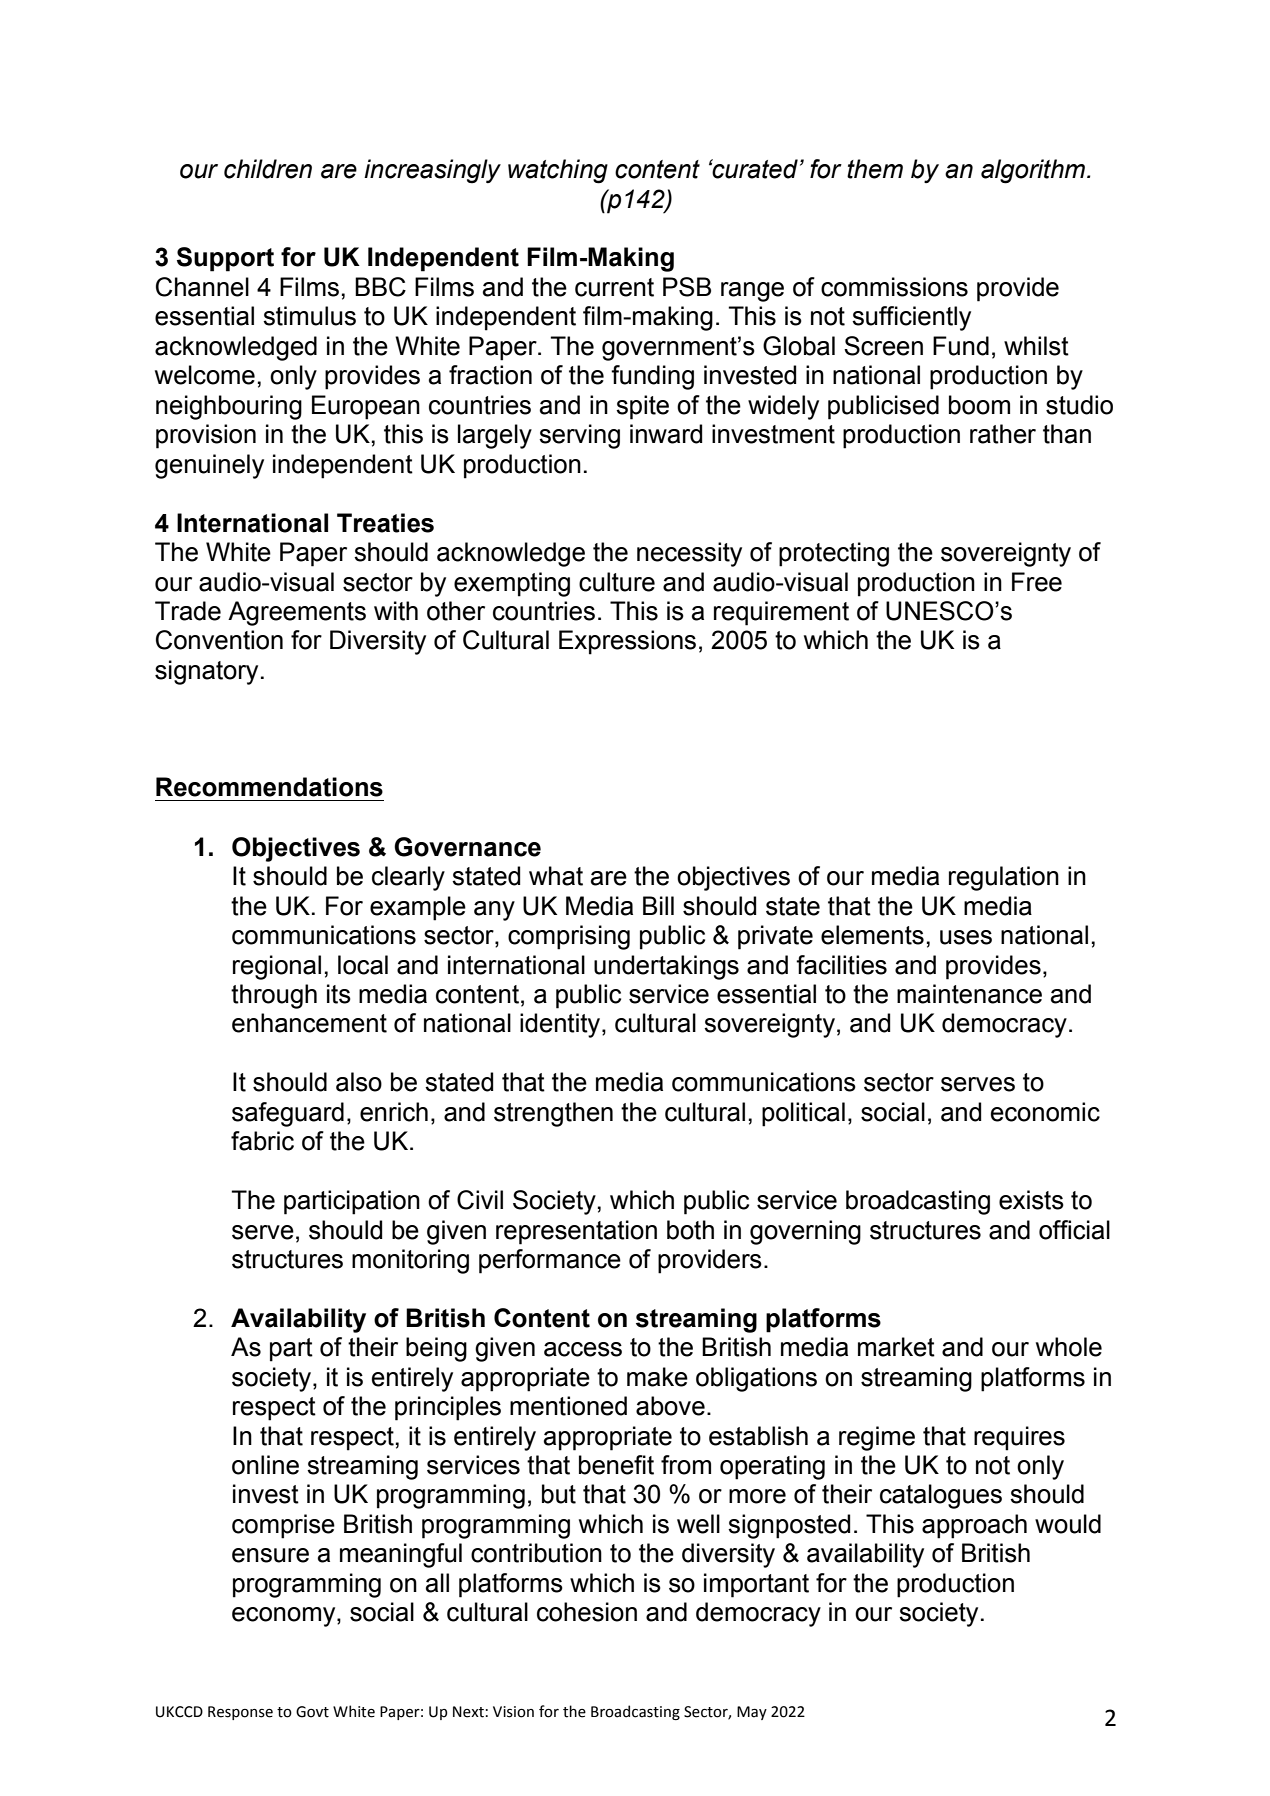 Image resolution: width=1270 pixels, height=1796 pixels. Describe the element at coordinates (312, 1712) in the page. I see `Govt` at that location.
